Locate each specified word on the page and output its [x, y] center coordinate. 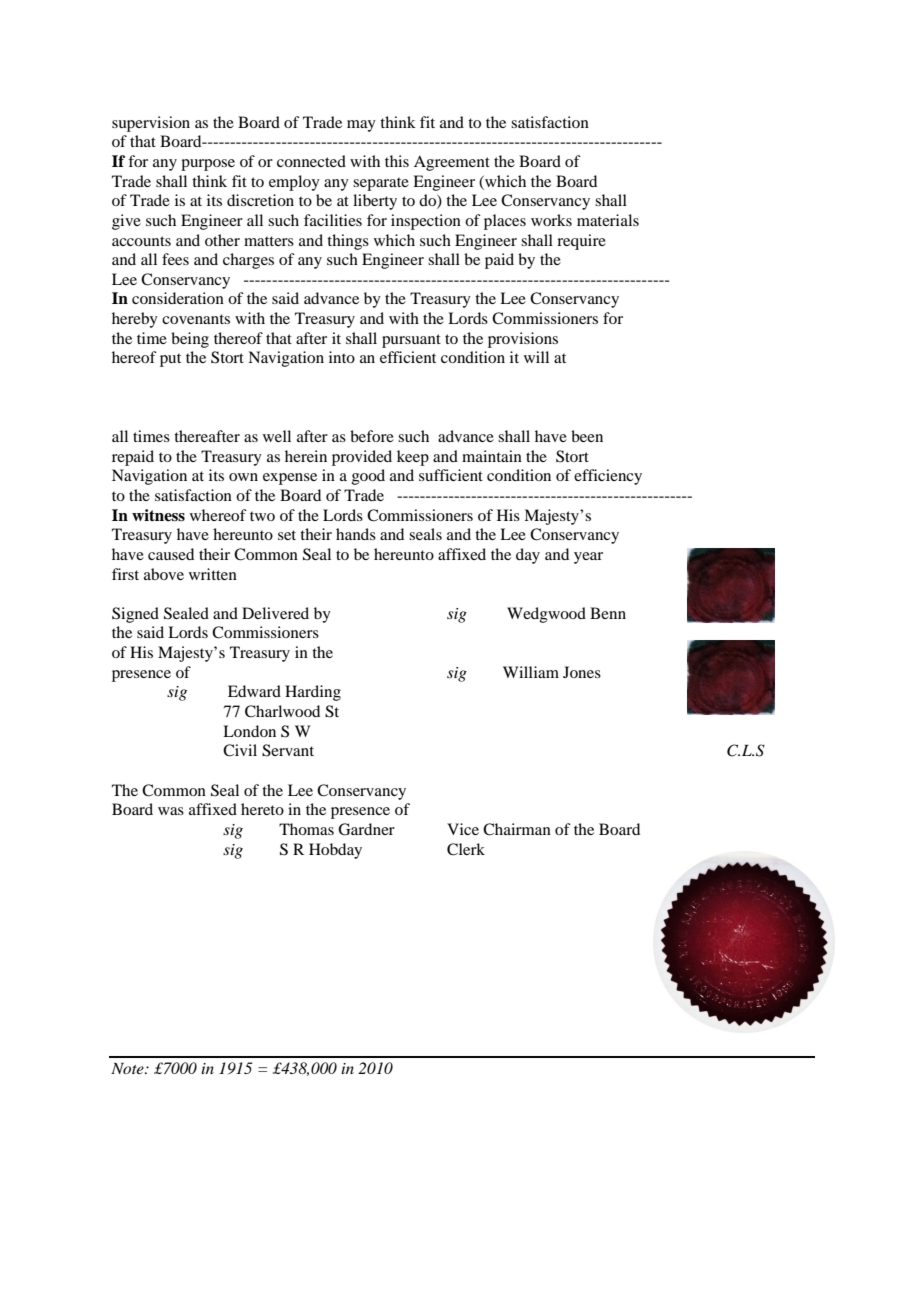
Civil [240, 750]
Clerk [466, 849]
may [361, 126]
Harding [313, 693]
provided [362, 458]
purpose [208, 165]
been [587, 436]
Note [128, 1068]
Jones [582, 672]
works [551, 220]
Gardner [366, 829]
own [243, 477]
